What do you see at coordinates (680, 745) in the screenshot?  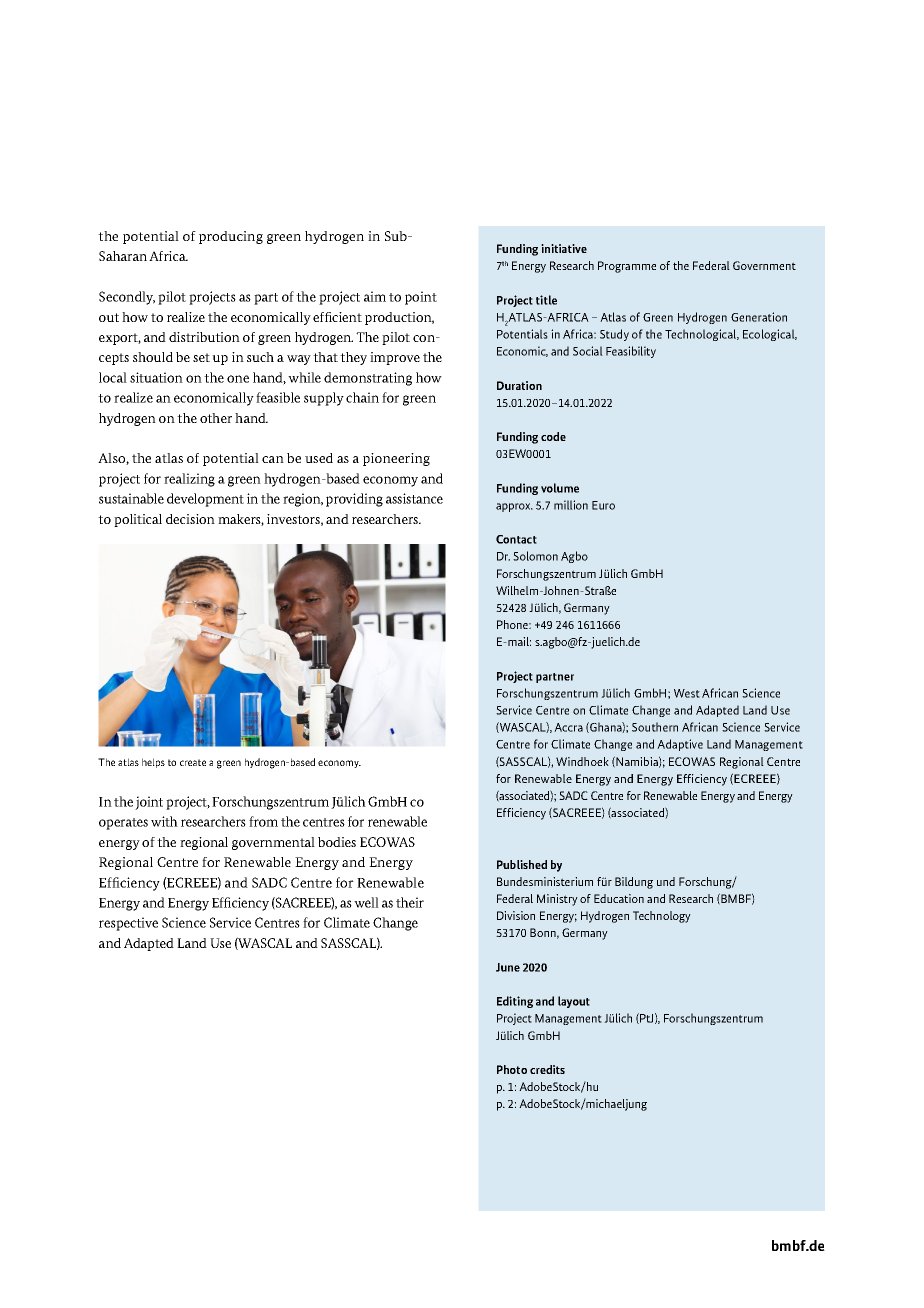 I see `Adaptive` at bounding box center [680, 745].
